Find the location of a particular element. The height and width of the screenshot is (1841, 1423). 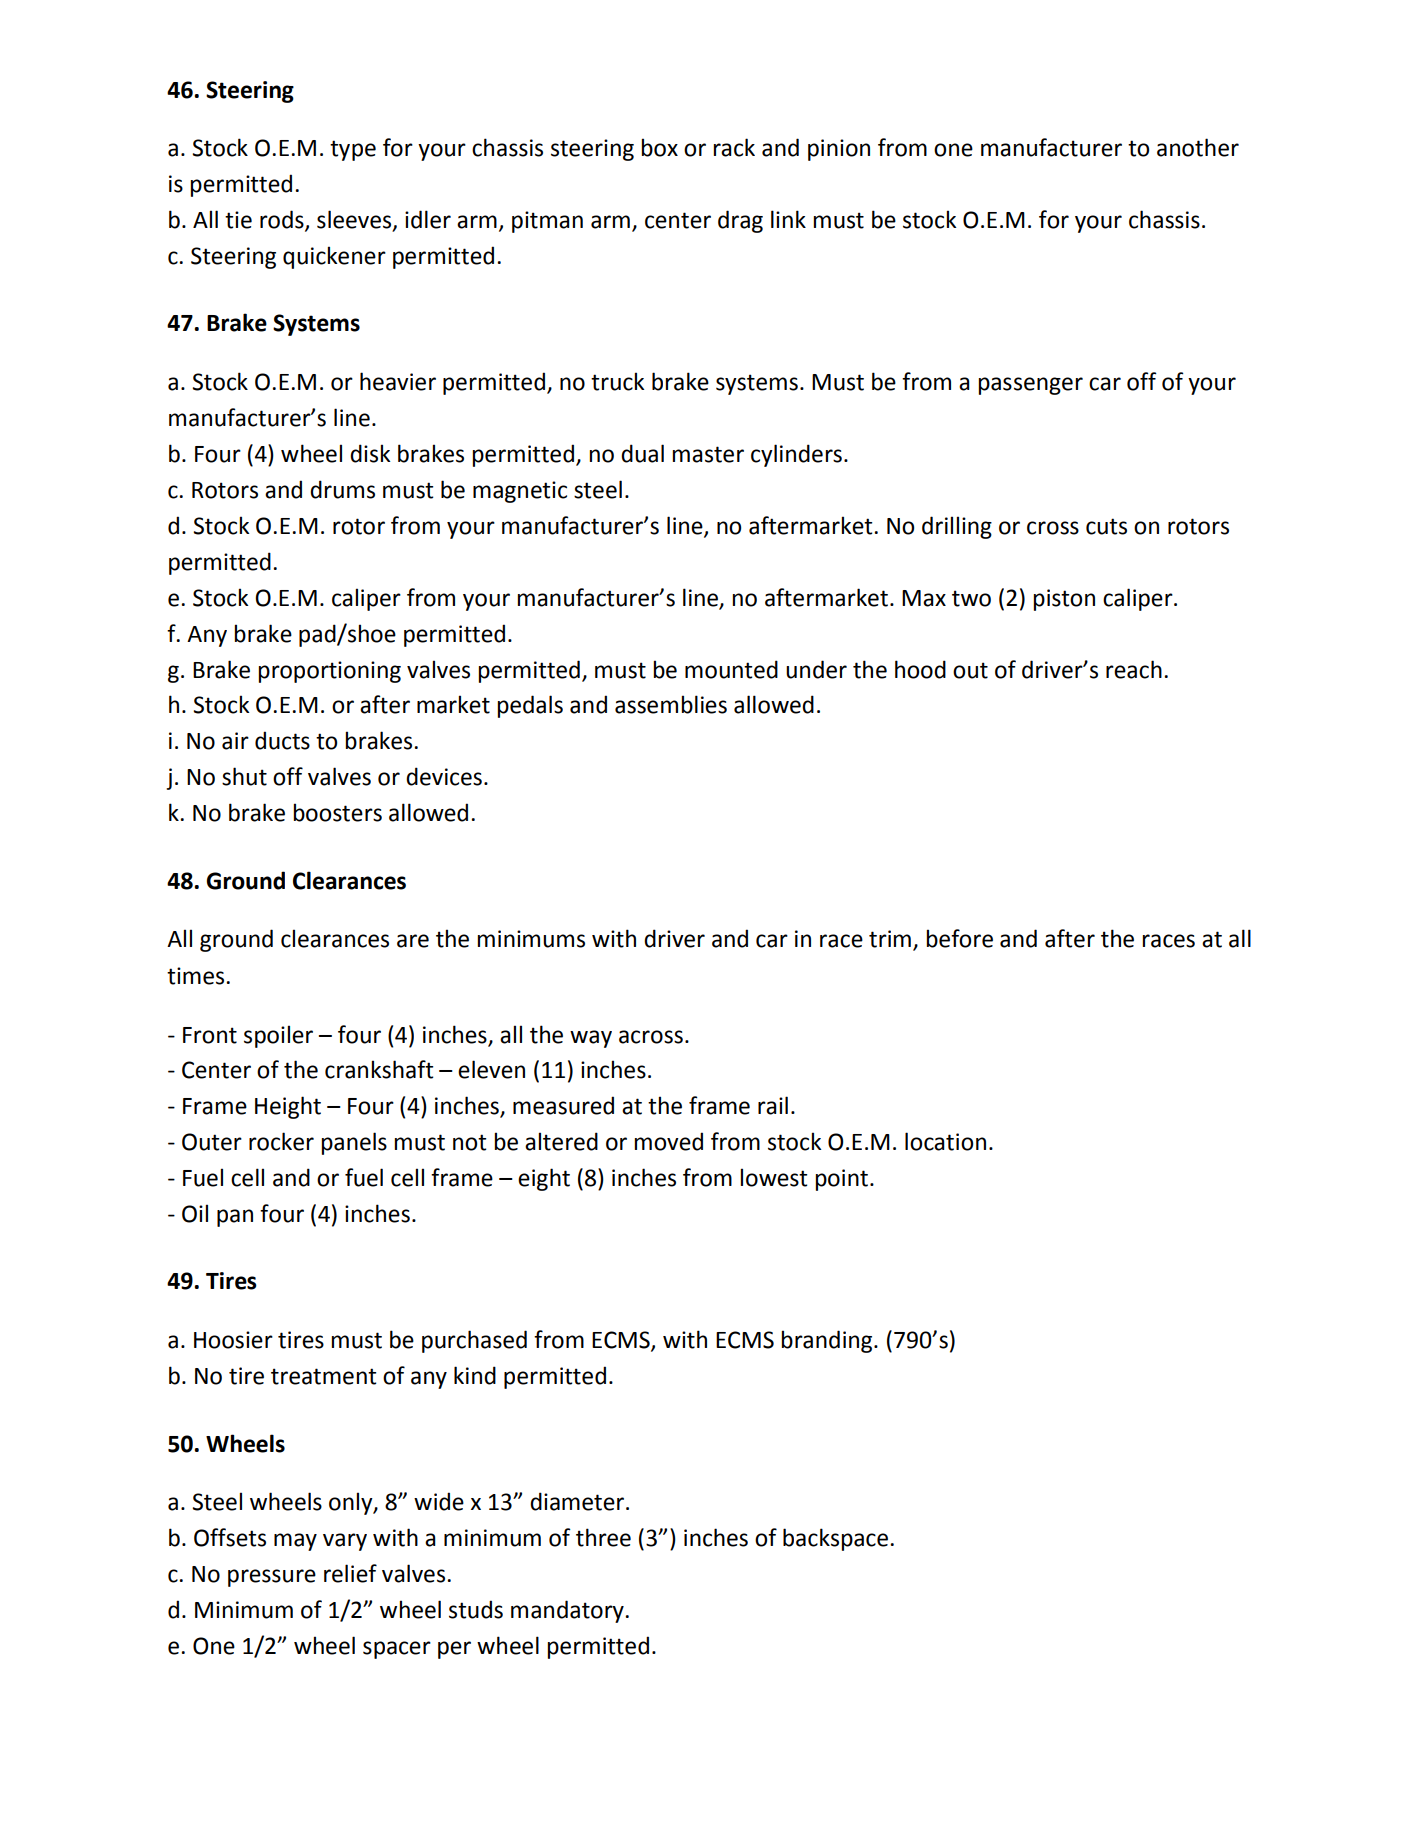

relief is located at coordinates (350, 1573).
